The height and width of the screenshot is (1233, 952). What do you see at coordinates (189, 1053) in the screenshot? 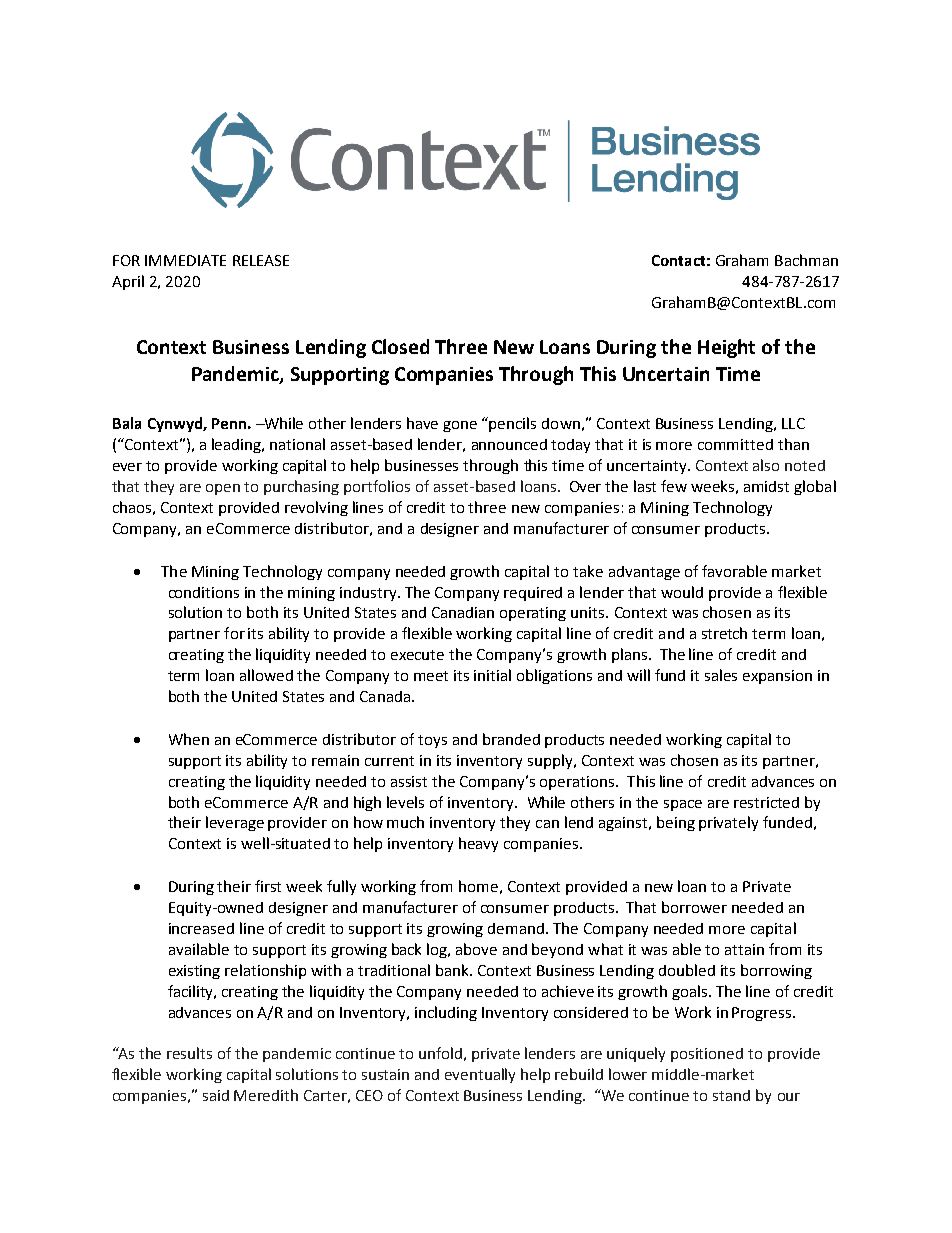
I see `results` at bounding box center [189, 1053].
